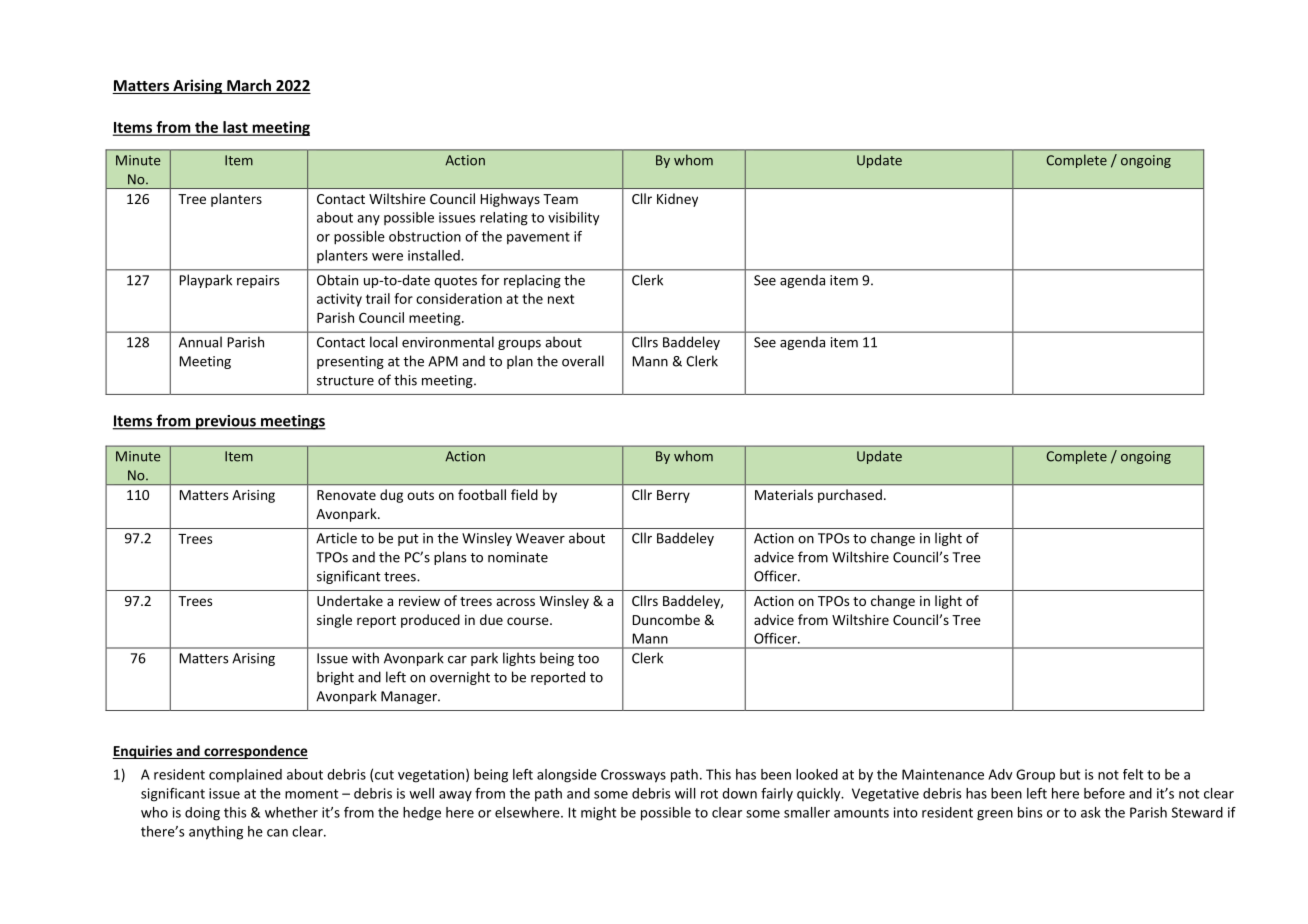 The width and height of the screenshot is (1308, 924). Describe the element at coordinates (850, 496) in the screenshot. I see `purchased` at that location.
